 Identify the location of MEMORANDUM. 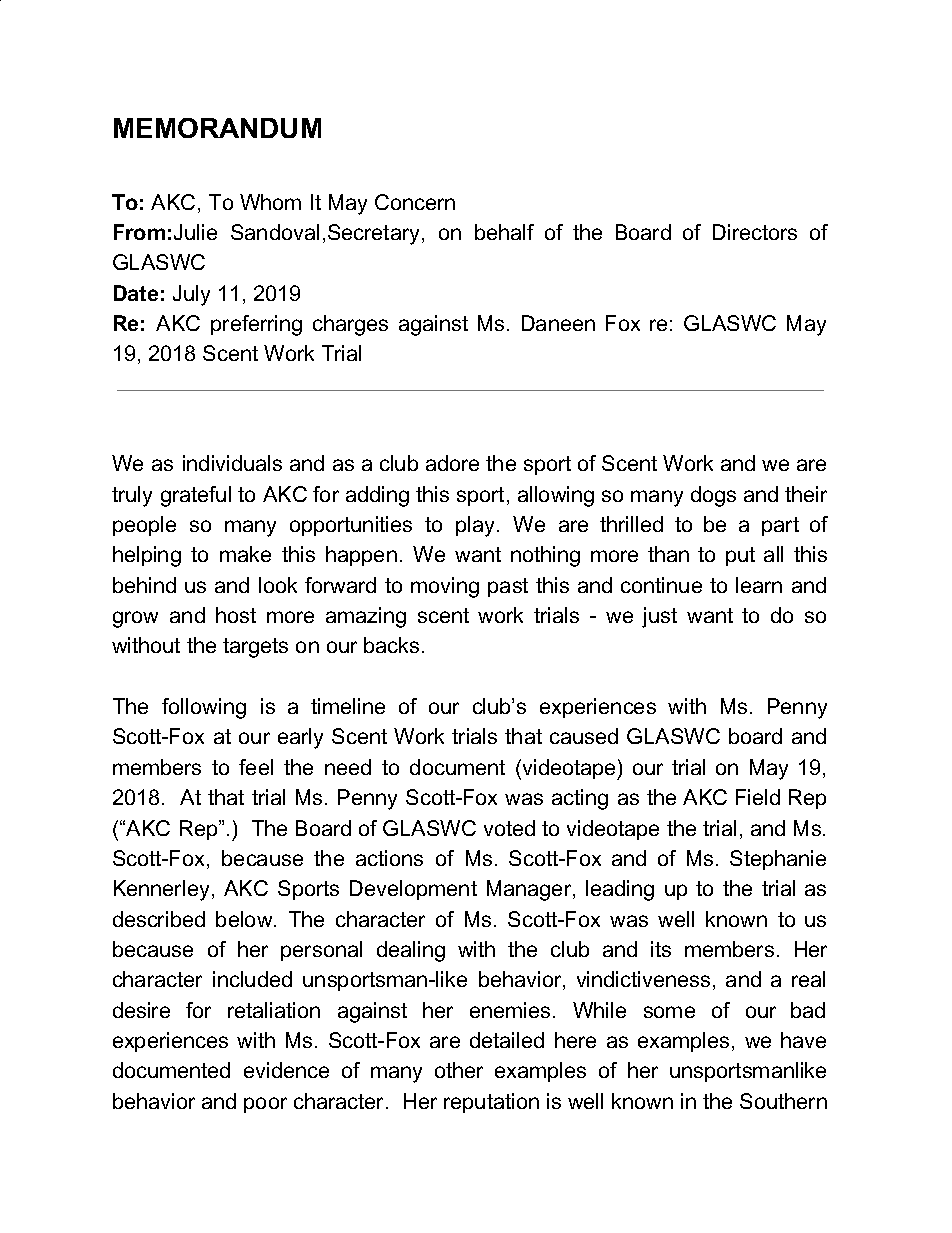
(217, 128).
